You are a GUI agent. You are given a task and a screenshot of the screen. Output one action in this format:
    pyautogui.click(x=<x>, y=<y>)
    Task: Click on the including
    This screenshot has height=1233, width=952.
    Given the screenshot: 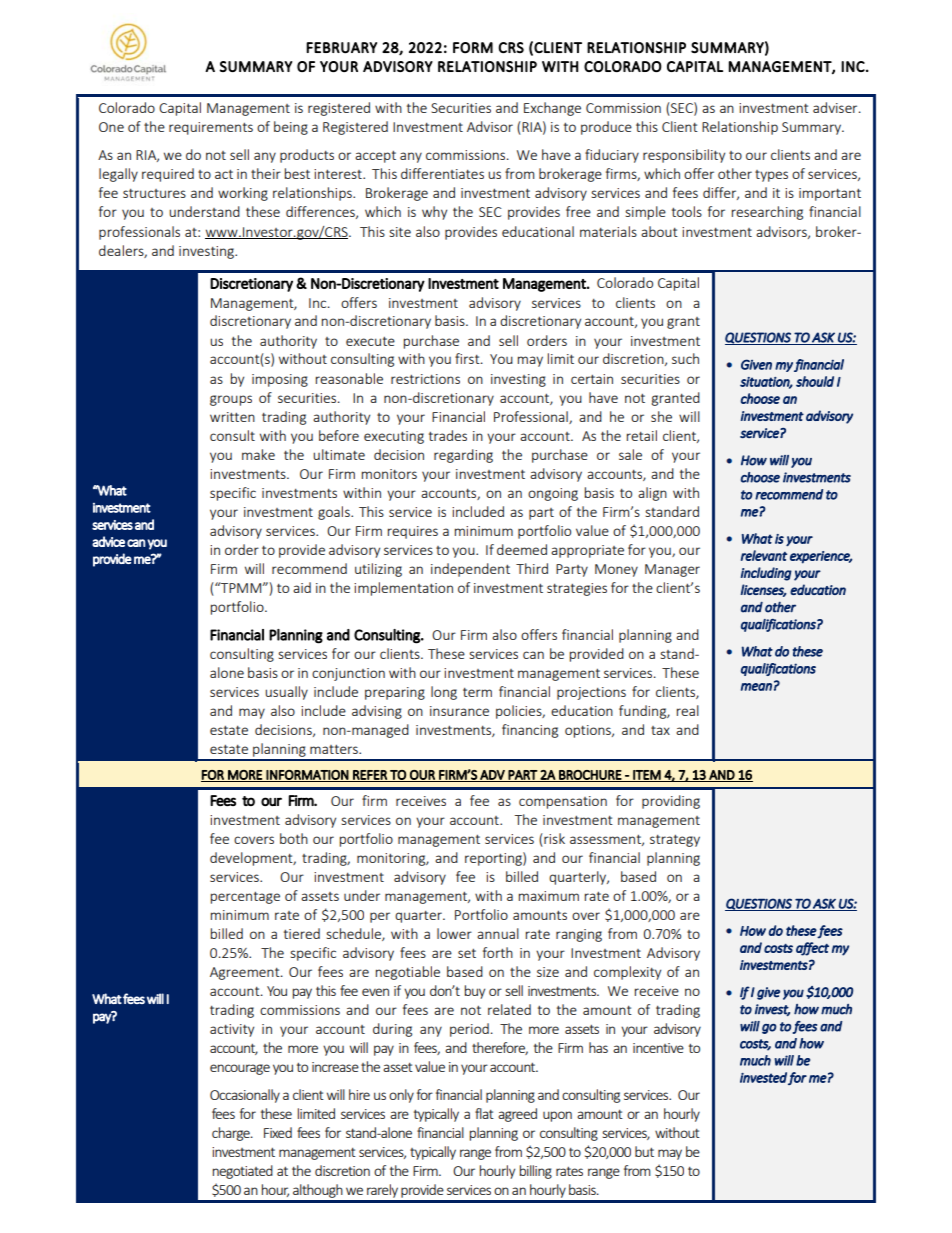 What is the action you would take?
    pyautogui.click(x=766, y=574)
